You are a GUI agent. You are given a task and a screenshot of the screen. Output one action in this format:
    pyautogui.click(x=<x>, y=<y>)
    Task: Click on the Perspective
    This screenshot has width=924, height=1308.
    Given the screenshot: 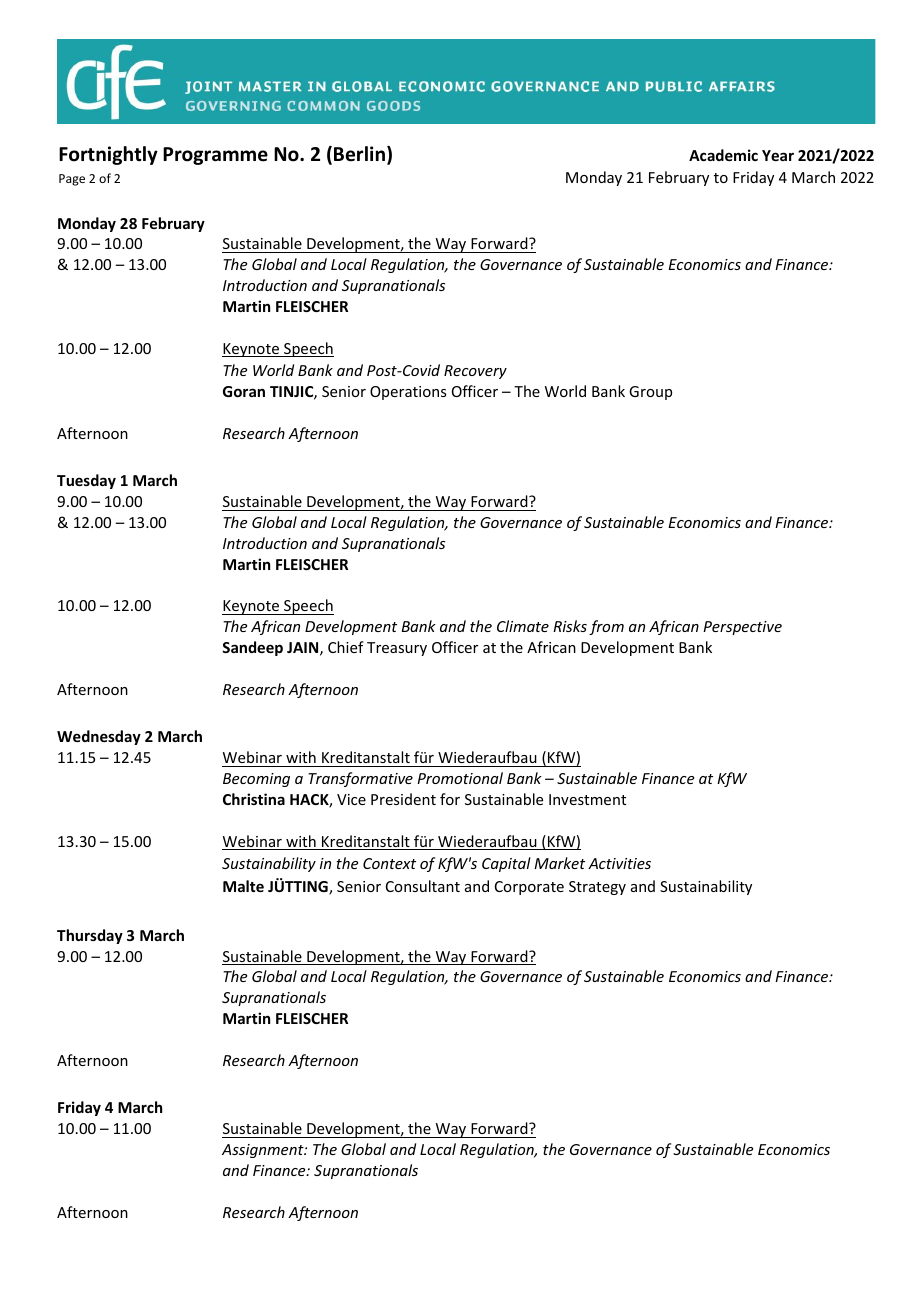 What is the action you would take?
    pyautogui.click(x=742, y=628)
